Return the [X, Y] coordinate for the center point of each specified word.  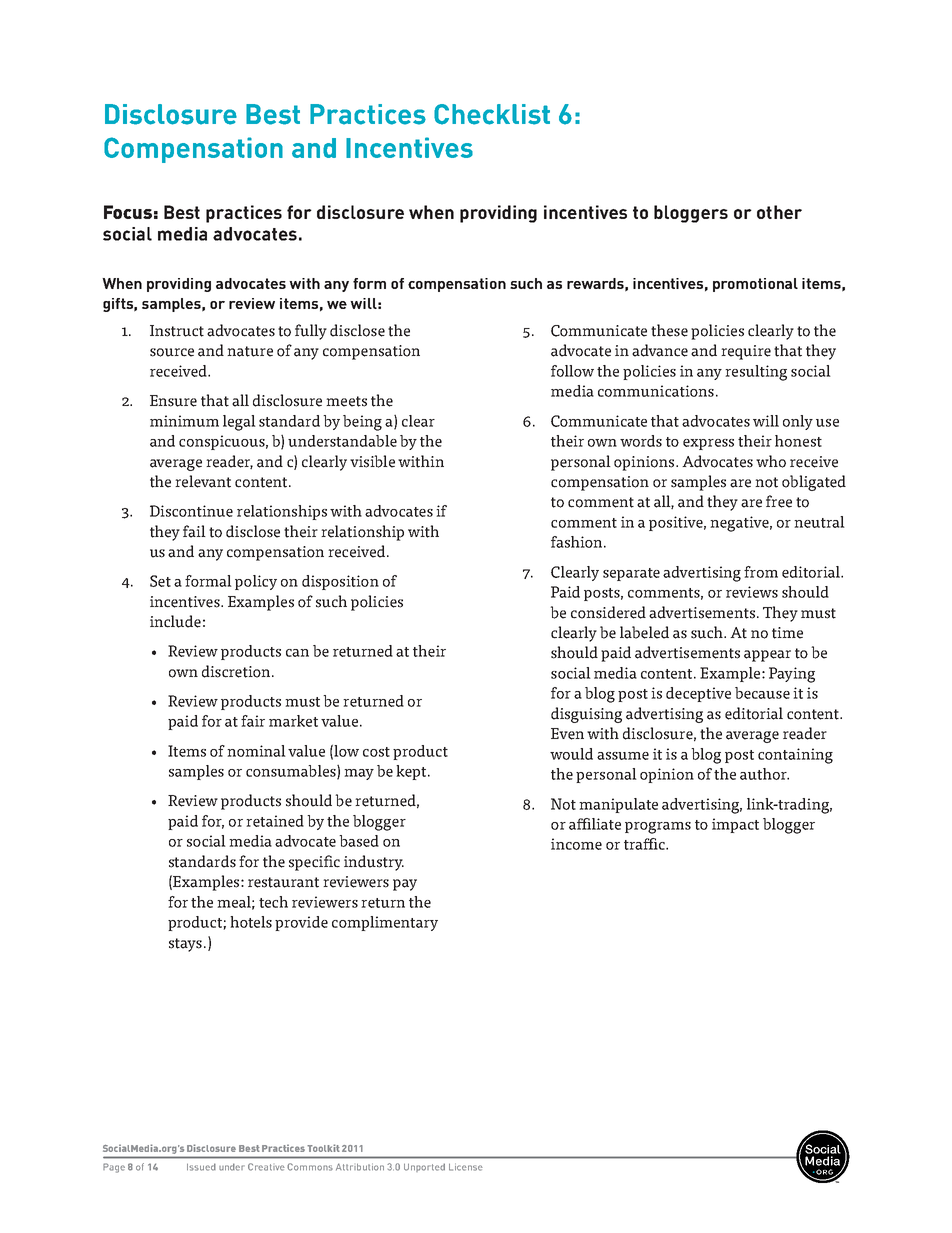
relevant [203, 481]
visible [372, 461]
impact [735, 825]
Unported [424, 1167]
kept [412, 772]
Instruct [177, 331]
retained [275, 821]
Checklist [492, 114]
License [466, 1167]
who [771, 461]
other [779, 212]
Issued [201, 1167]
